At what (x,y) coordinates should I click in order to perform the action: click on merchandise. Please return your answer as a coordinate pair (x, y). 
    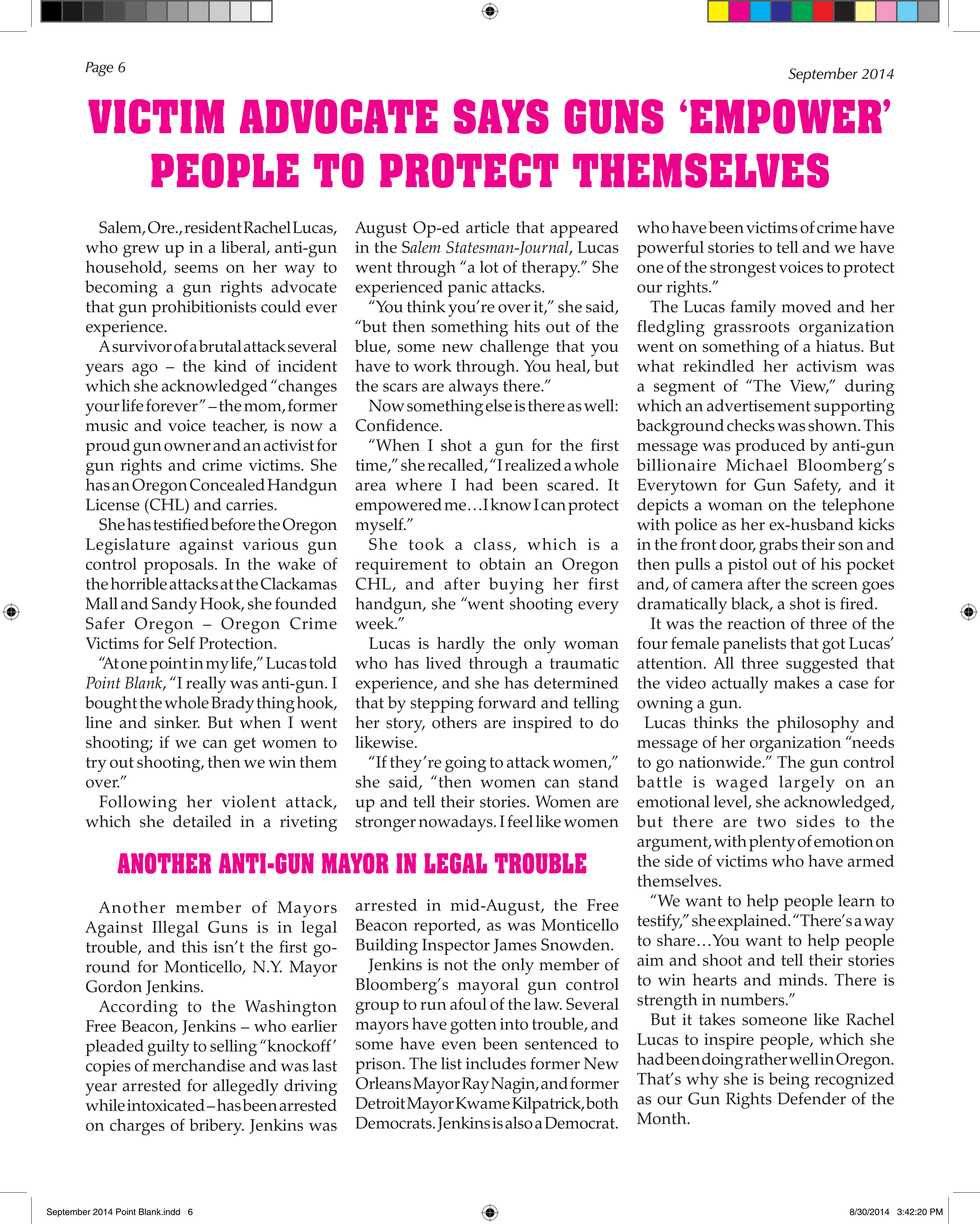
    Looking at the image, I should click on (199, 1065).
